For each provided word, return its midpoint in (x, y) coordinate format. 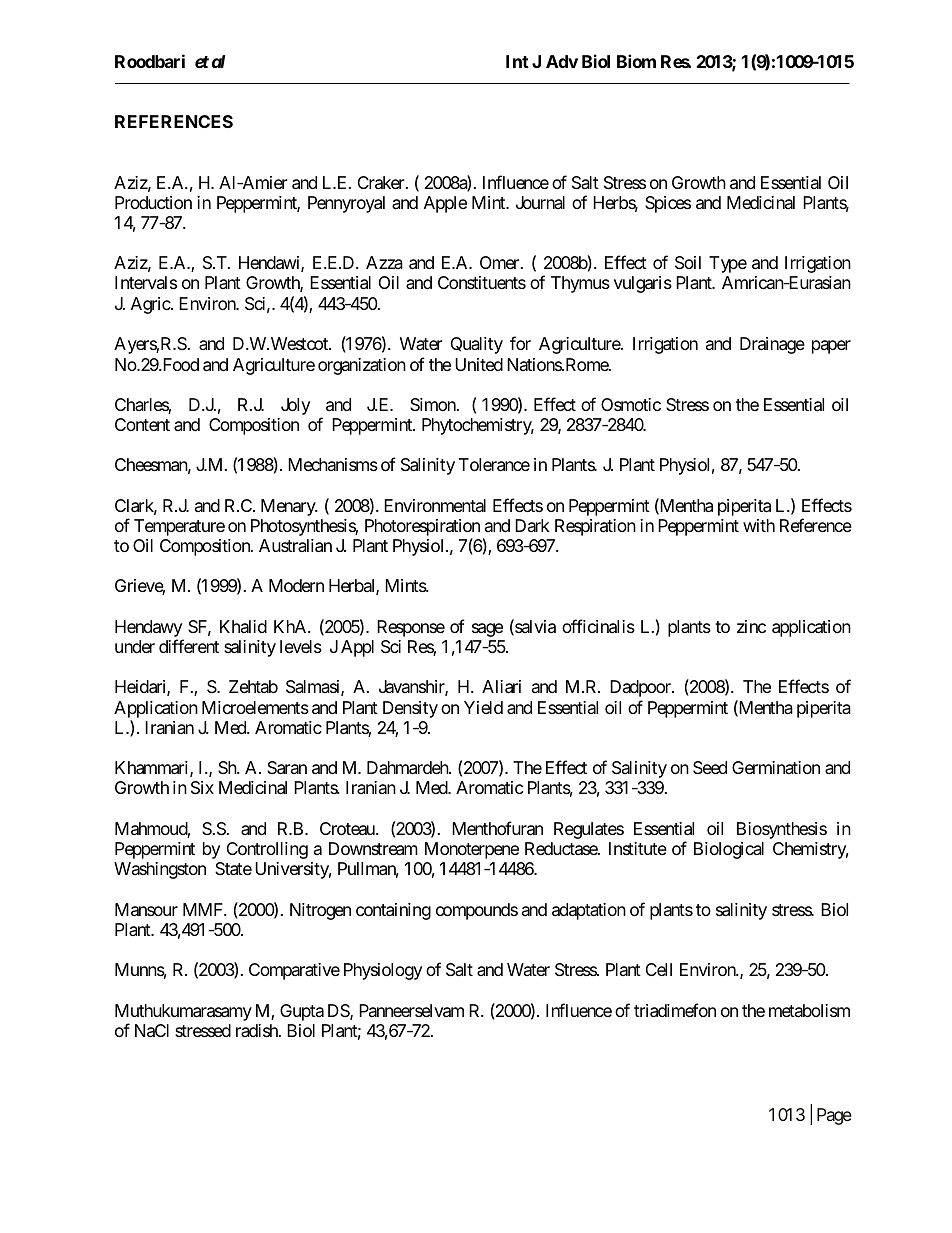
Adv (562, 61)
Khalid (243, 626)
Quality (477, 345)
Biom (636, 61)
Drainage (772, 345)
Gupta (302, 1012)
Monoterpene (472, 850)
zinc (751, 626)
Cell (659, 969)
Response (411, 628)
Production (153, 202)
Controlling (267, 850)
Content (142, 424)
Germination (776, 767)
